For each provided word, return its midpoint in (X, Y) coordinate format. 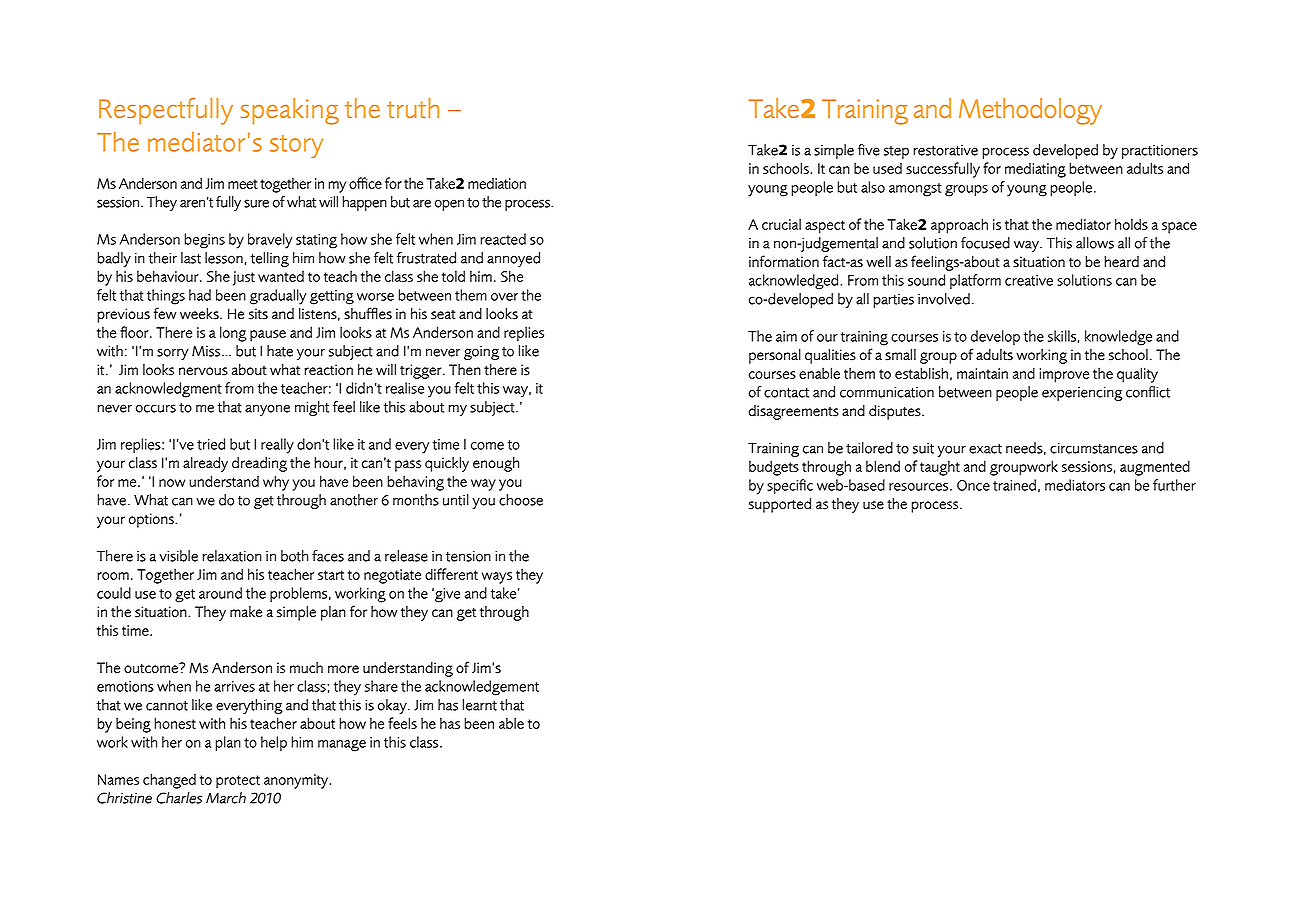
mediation (497, 183)
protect (238, 782)
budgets (774, 468)
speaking (289, 111)
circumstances (1094, 448)
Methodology (1030, 111)
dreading (259, 464)
